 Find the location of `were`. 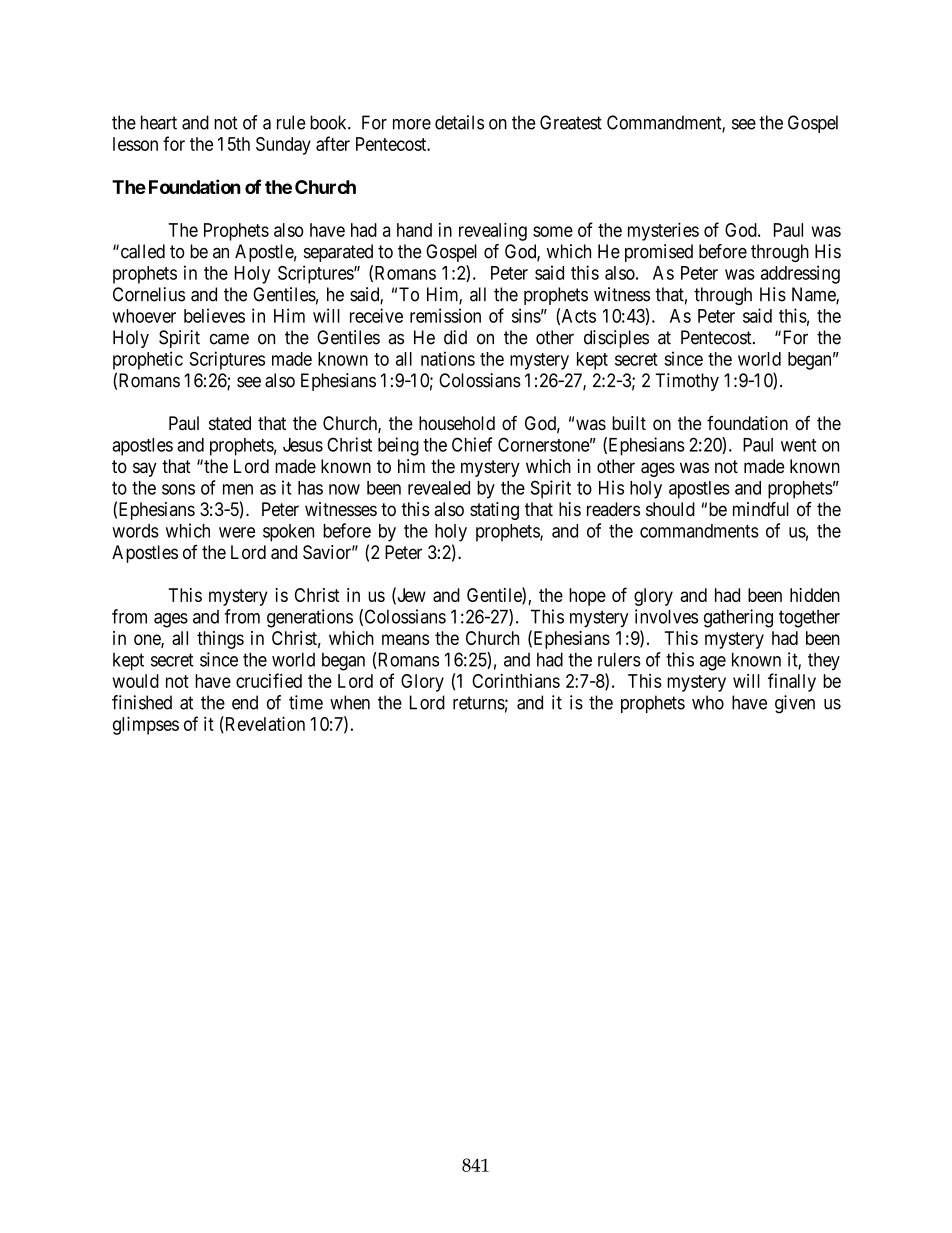

were is located at coordinates (237, 532).
